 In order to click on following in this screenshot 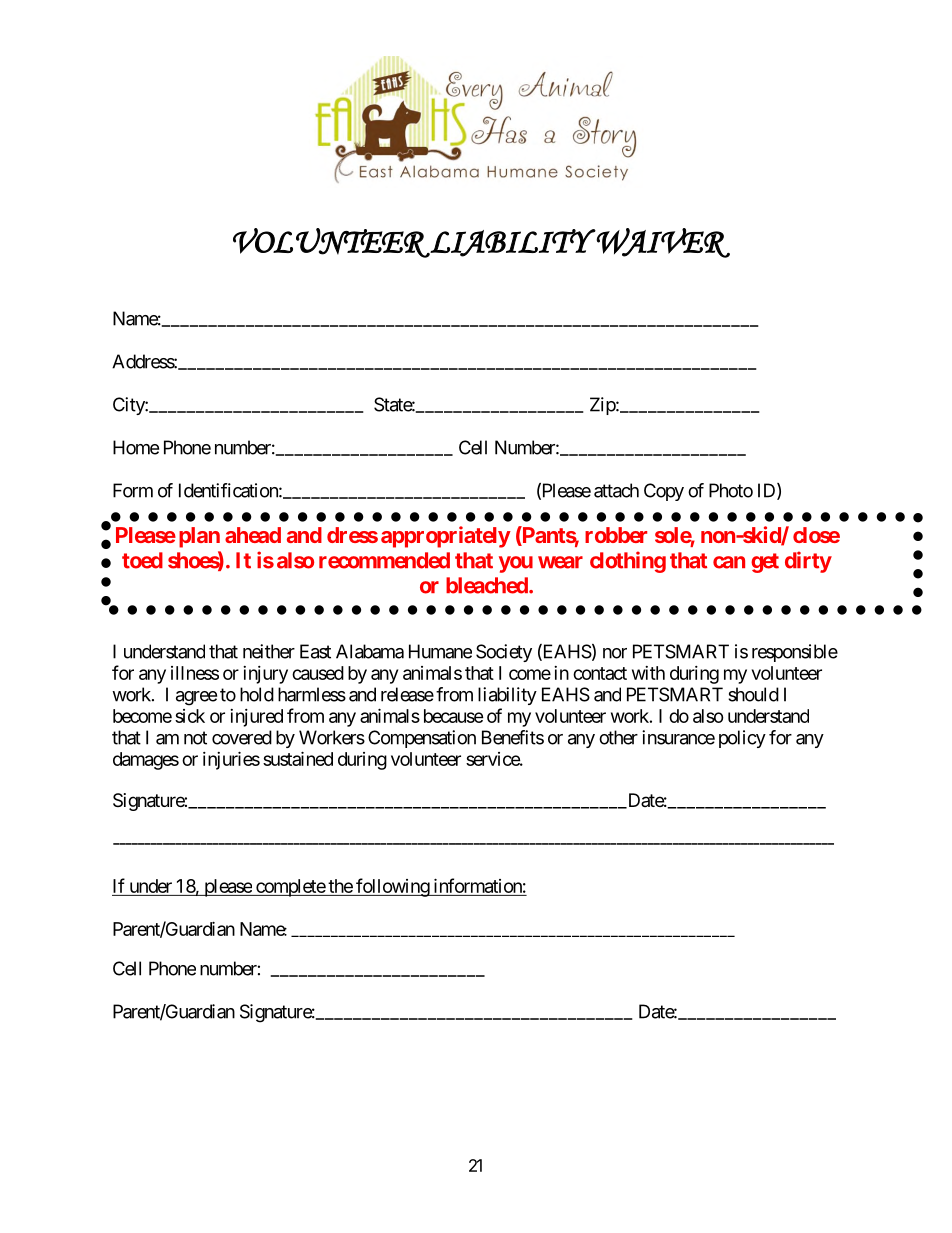, I will do `click(392, 887)`.
